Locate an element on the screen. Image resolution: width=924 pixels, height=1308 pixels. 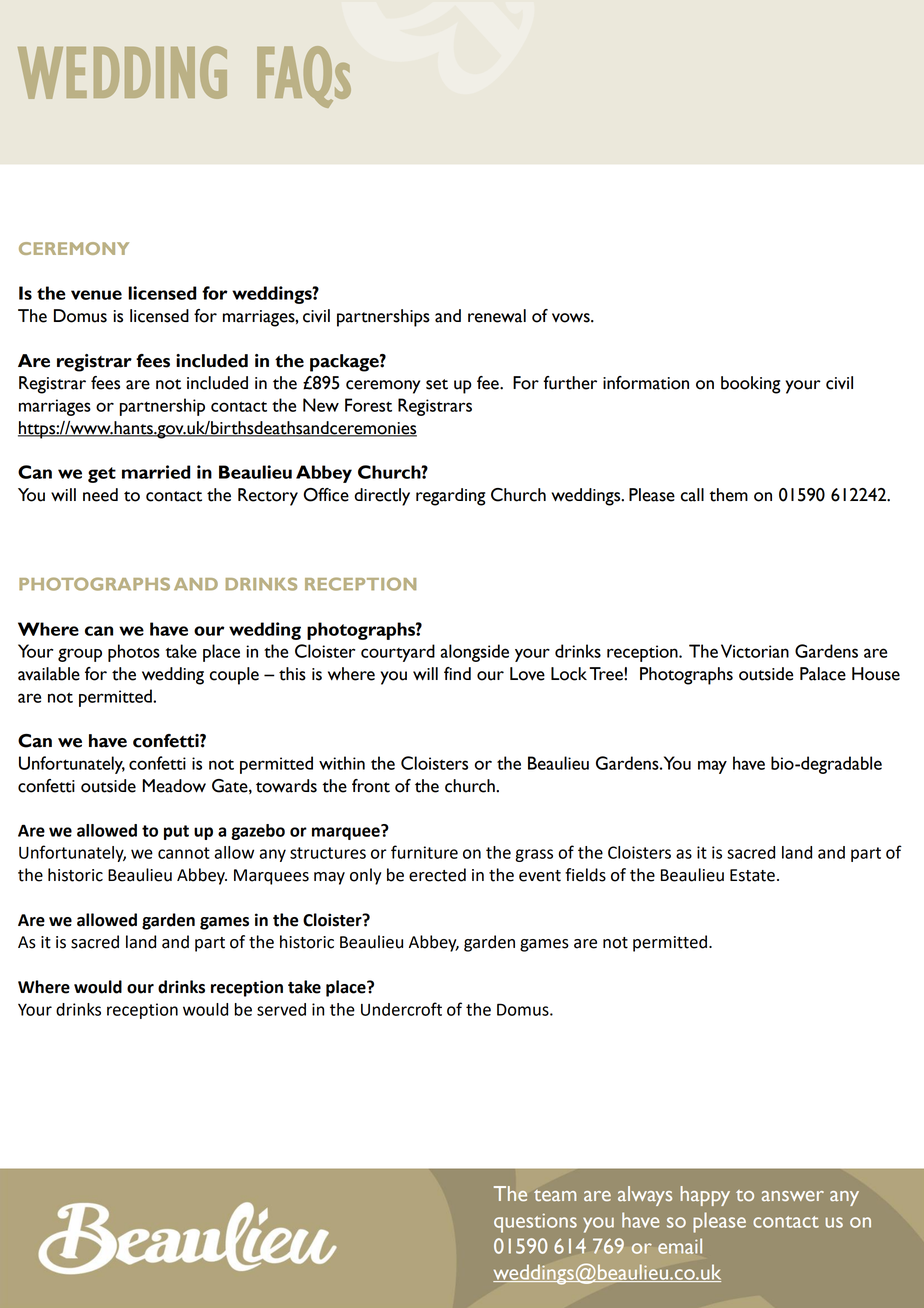
them is located at coordinates (728, 495).
